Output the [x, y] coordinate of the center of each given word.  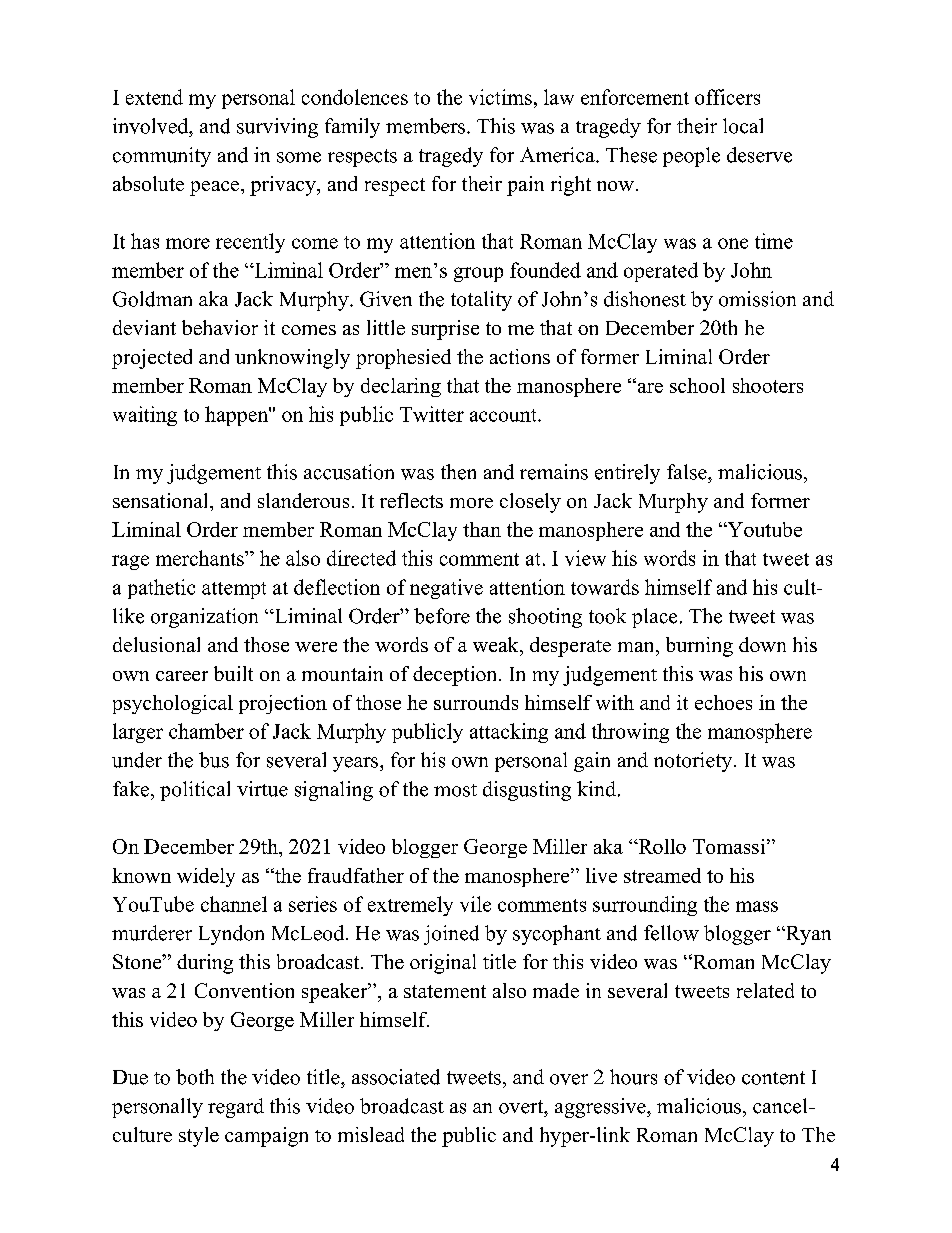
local [743, 126]
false [688, 472]
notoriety [693, 762]
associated [396, 1077]
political [195, 791]
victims [500, 97]
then [458, 472]
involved [152, 126]
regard [236, 1108]
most [455, 790]
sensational [162, 500]
